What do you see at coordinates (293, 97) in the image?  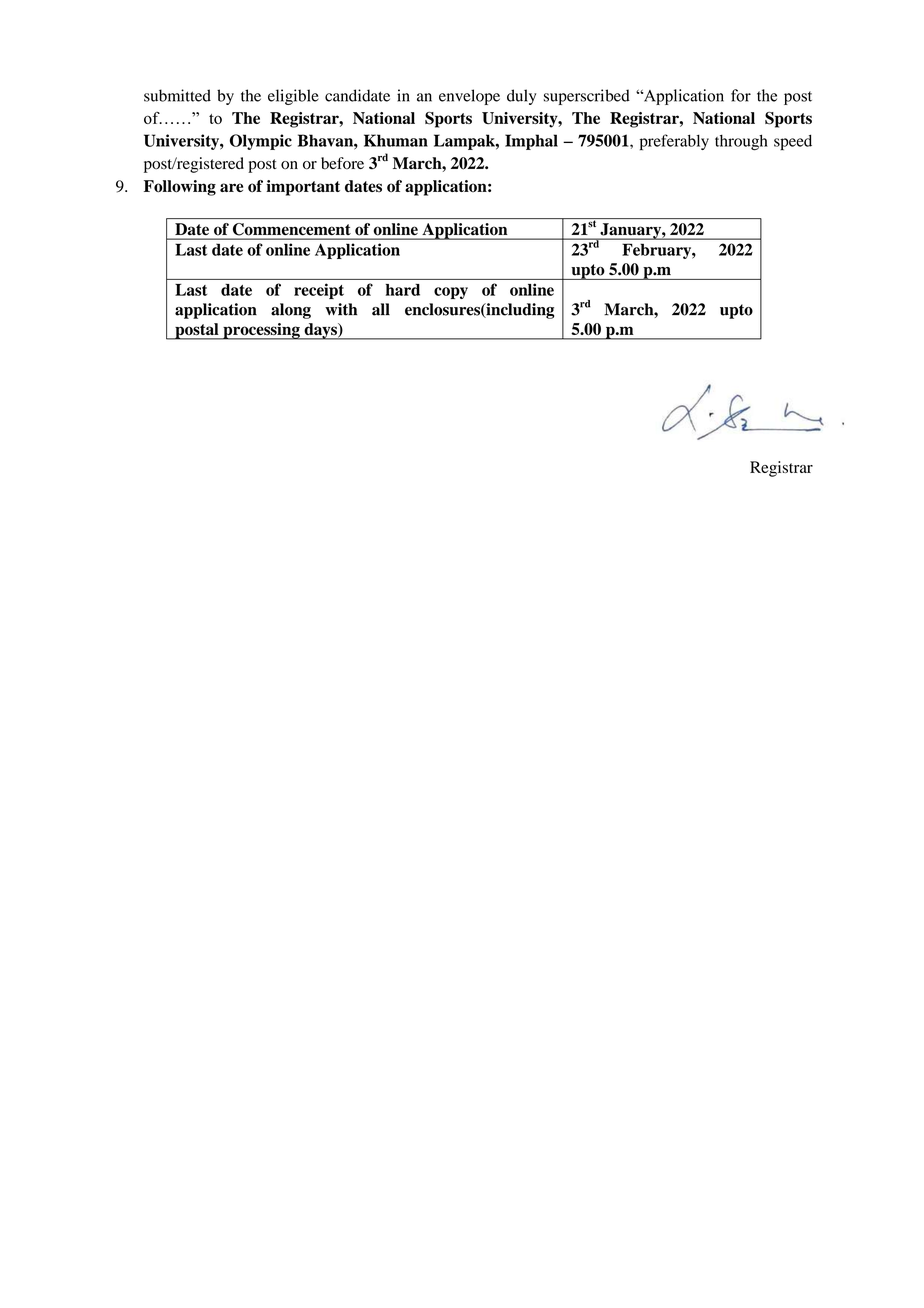 I see `eligible` at bounding box center [293, 97].
